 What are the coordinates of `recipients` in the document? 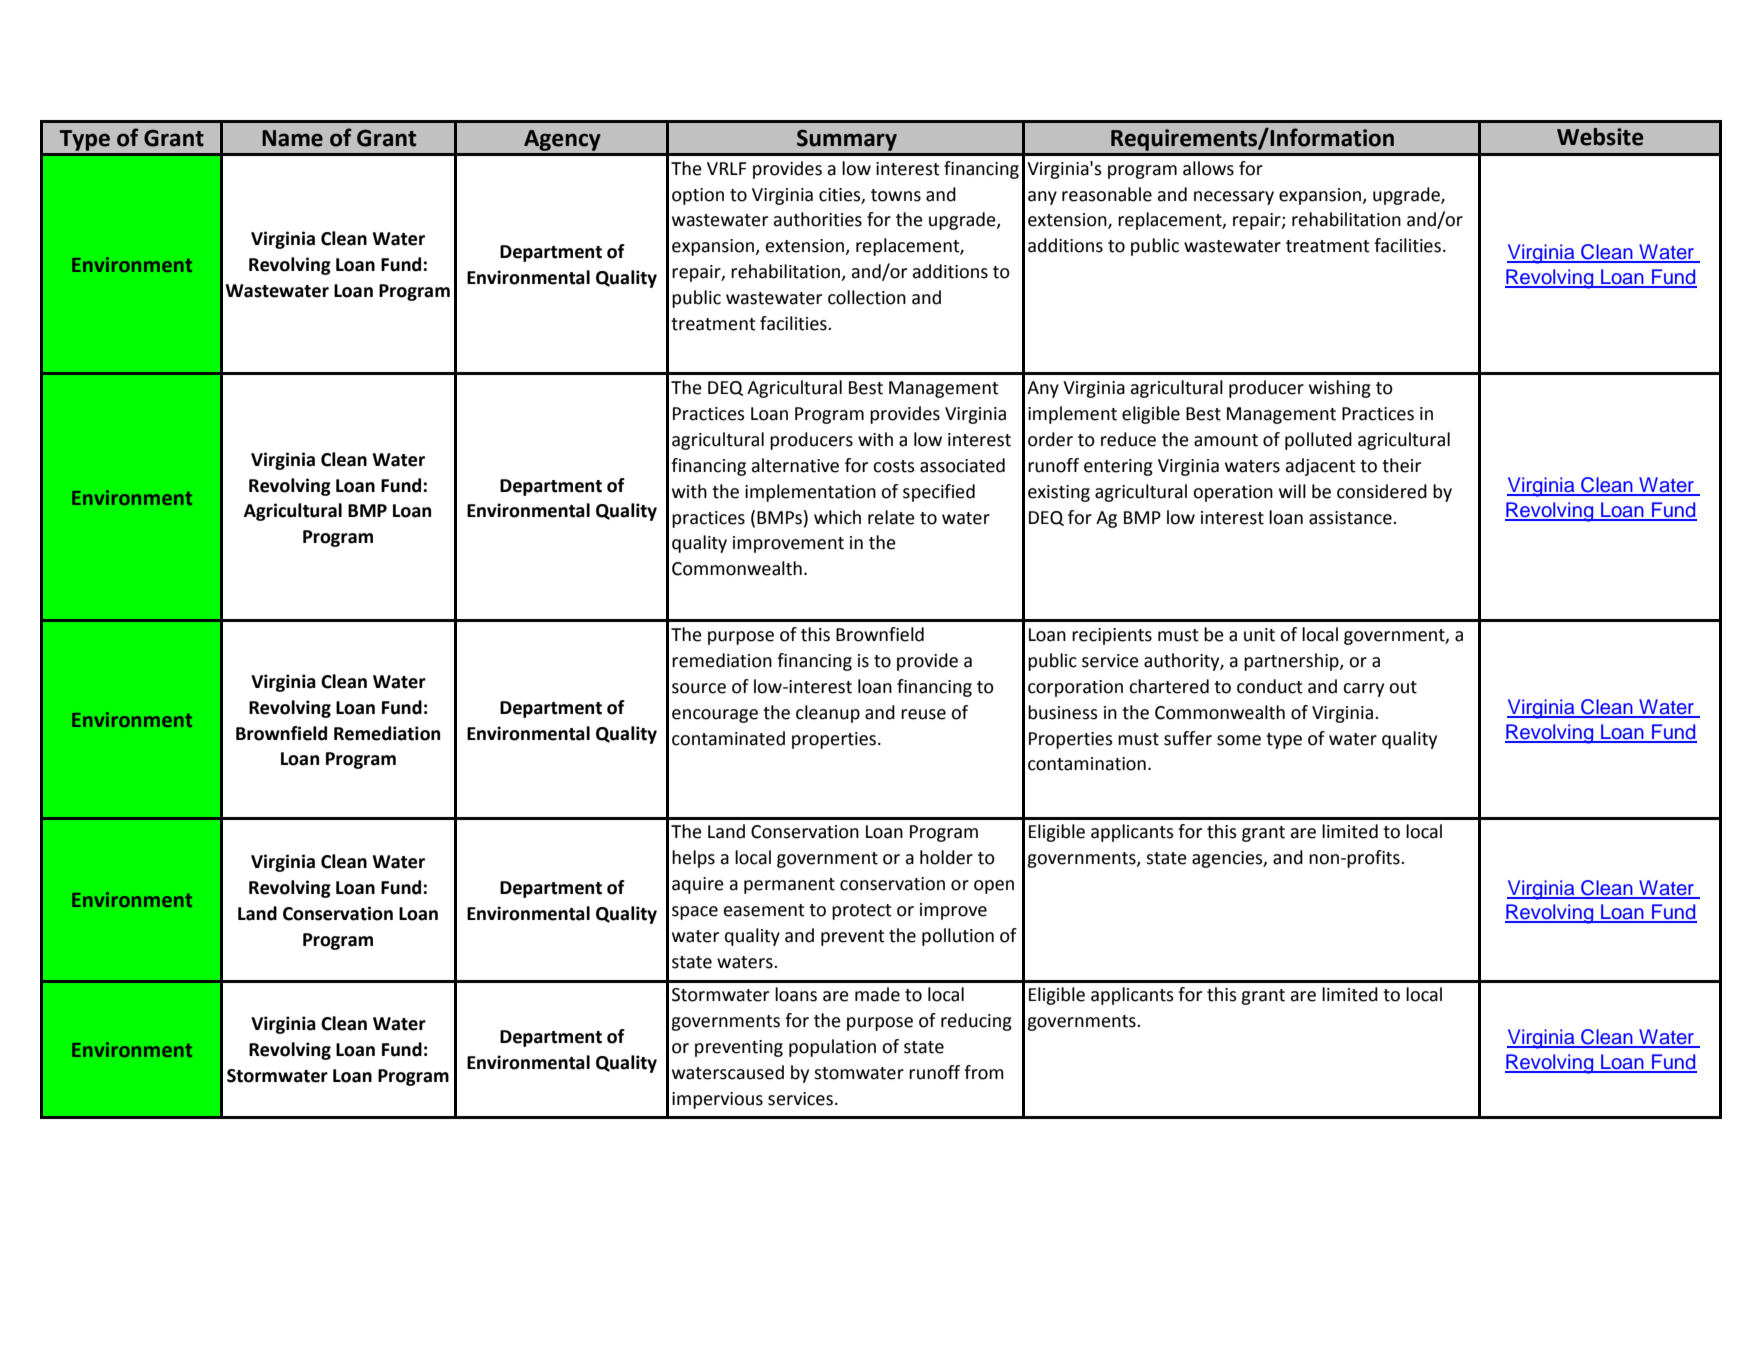 It's located at (1112, 636).
